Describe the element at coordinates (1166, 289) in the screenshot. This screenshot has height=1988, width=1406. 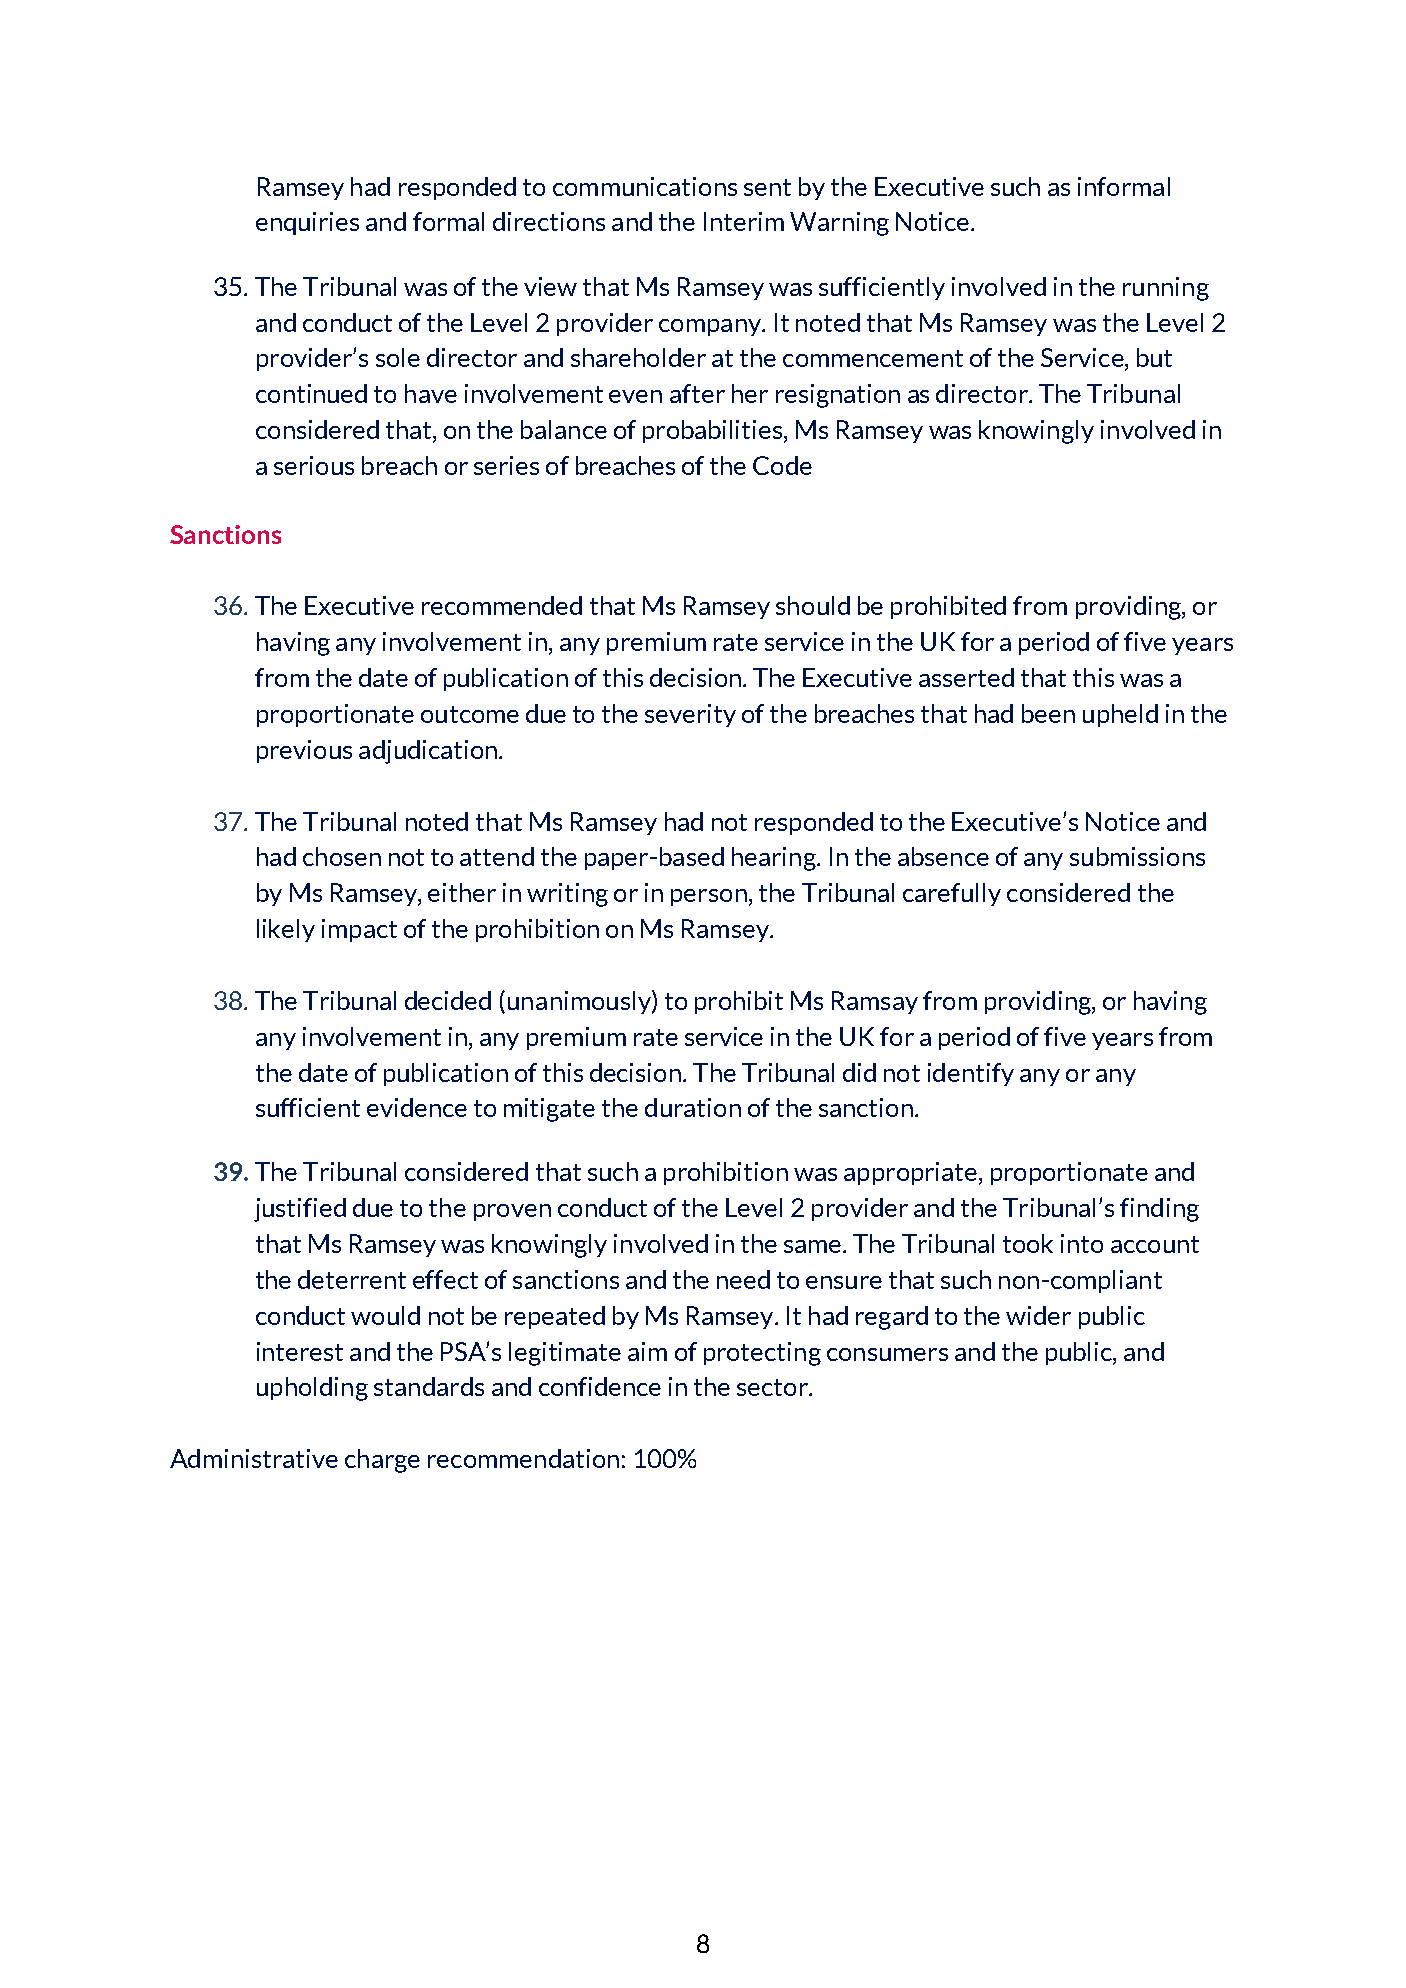
I see `running` at that location.
